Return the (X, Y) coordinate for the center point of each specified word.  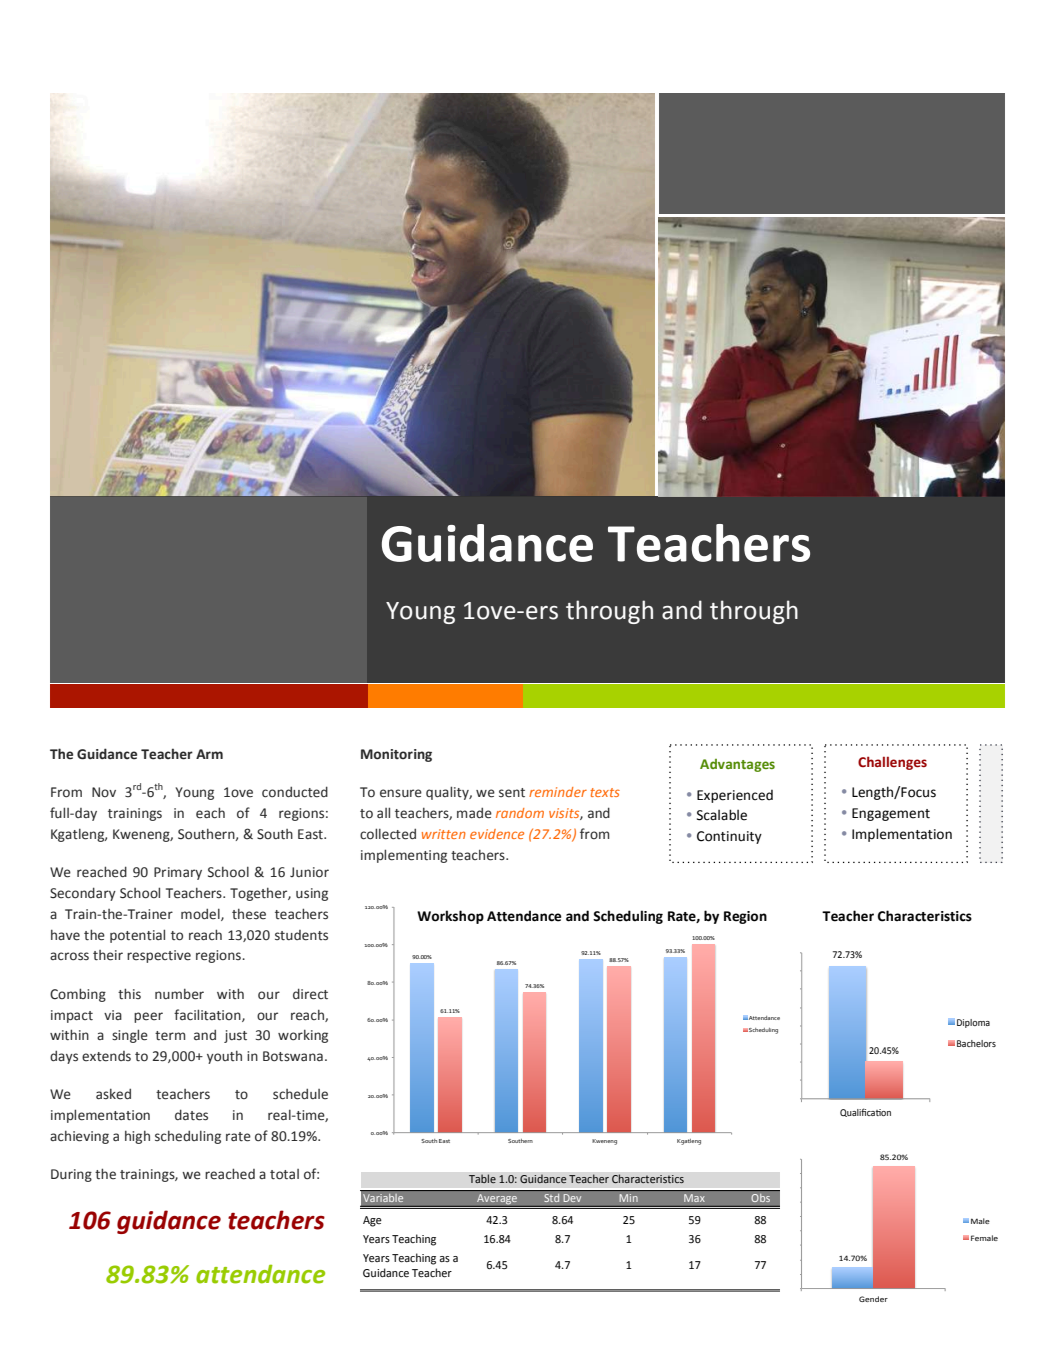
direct (310, 994)
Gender (873, 1299)
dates (191, 1115)
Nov (104, 792)
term (170, 1036)
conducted (295, 792)
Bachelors (976, 1043)
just (235, 1036)
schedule (300, 1094)
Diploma (973, 1023)
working (303, 1036)
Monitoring (396, 755)
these (249, 914)
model (201, 914)
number (179, 994)
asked (113, 1094)
